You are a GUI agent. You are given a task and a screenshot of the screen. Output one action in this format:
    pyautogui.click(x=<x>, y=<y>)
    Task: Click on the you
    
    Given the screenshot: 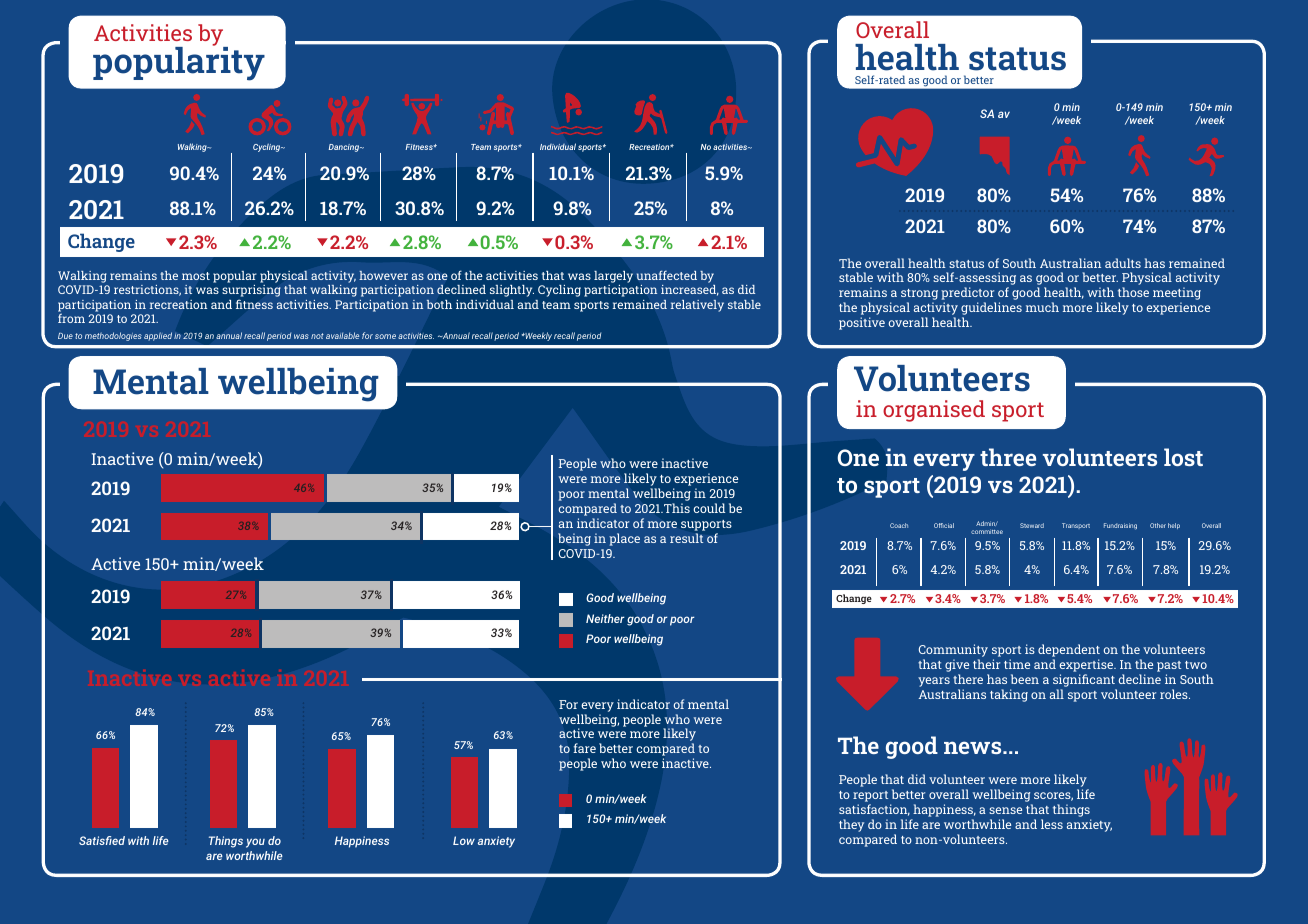 What is the action you would take?
    pyautogui.click(x=255, y=843)
